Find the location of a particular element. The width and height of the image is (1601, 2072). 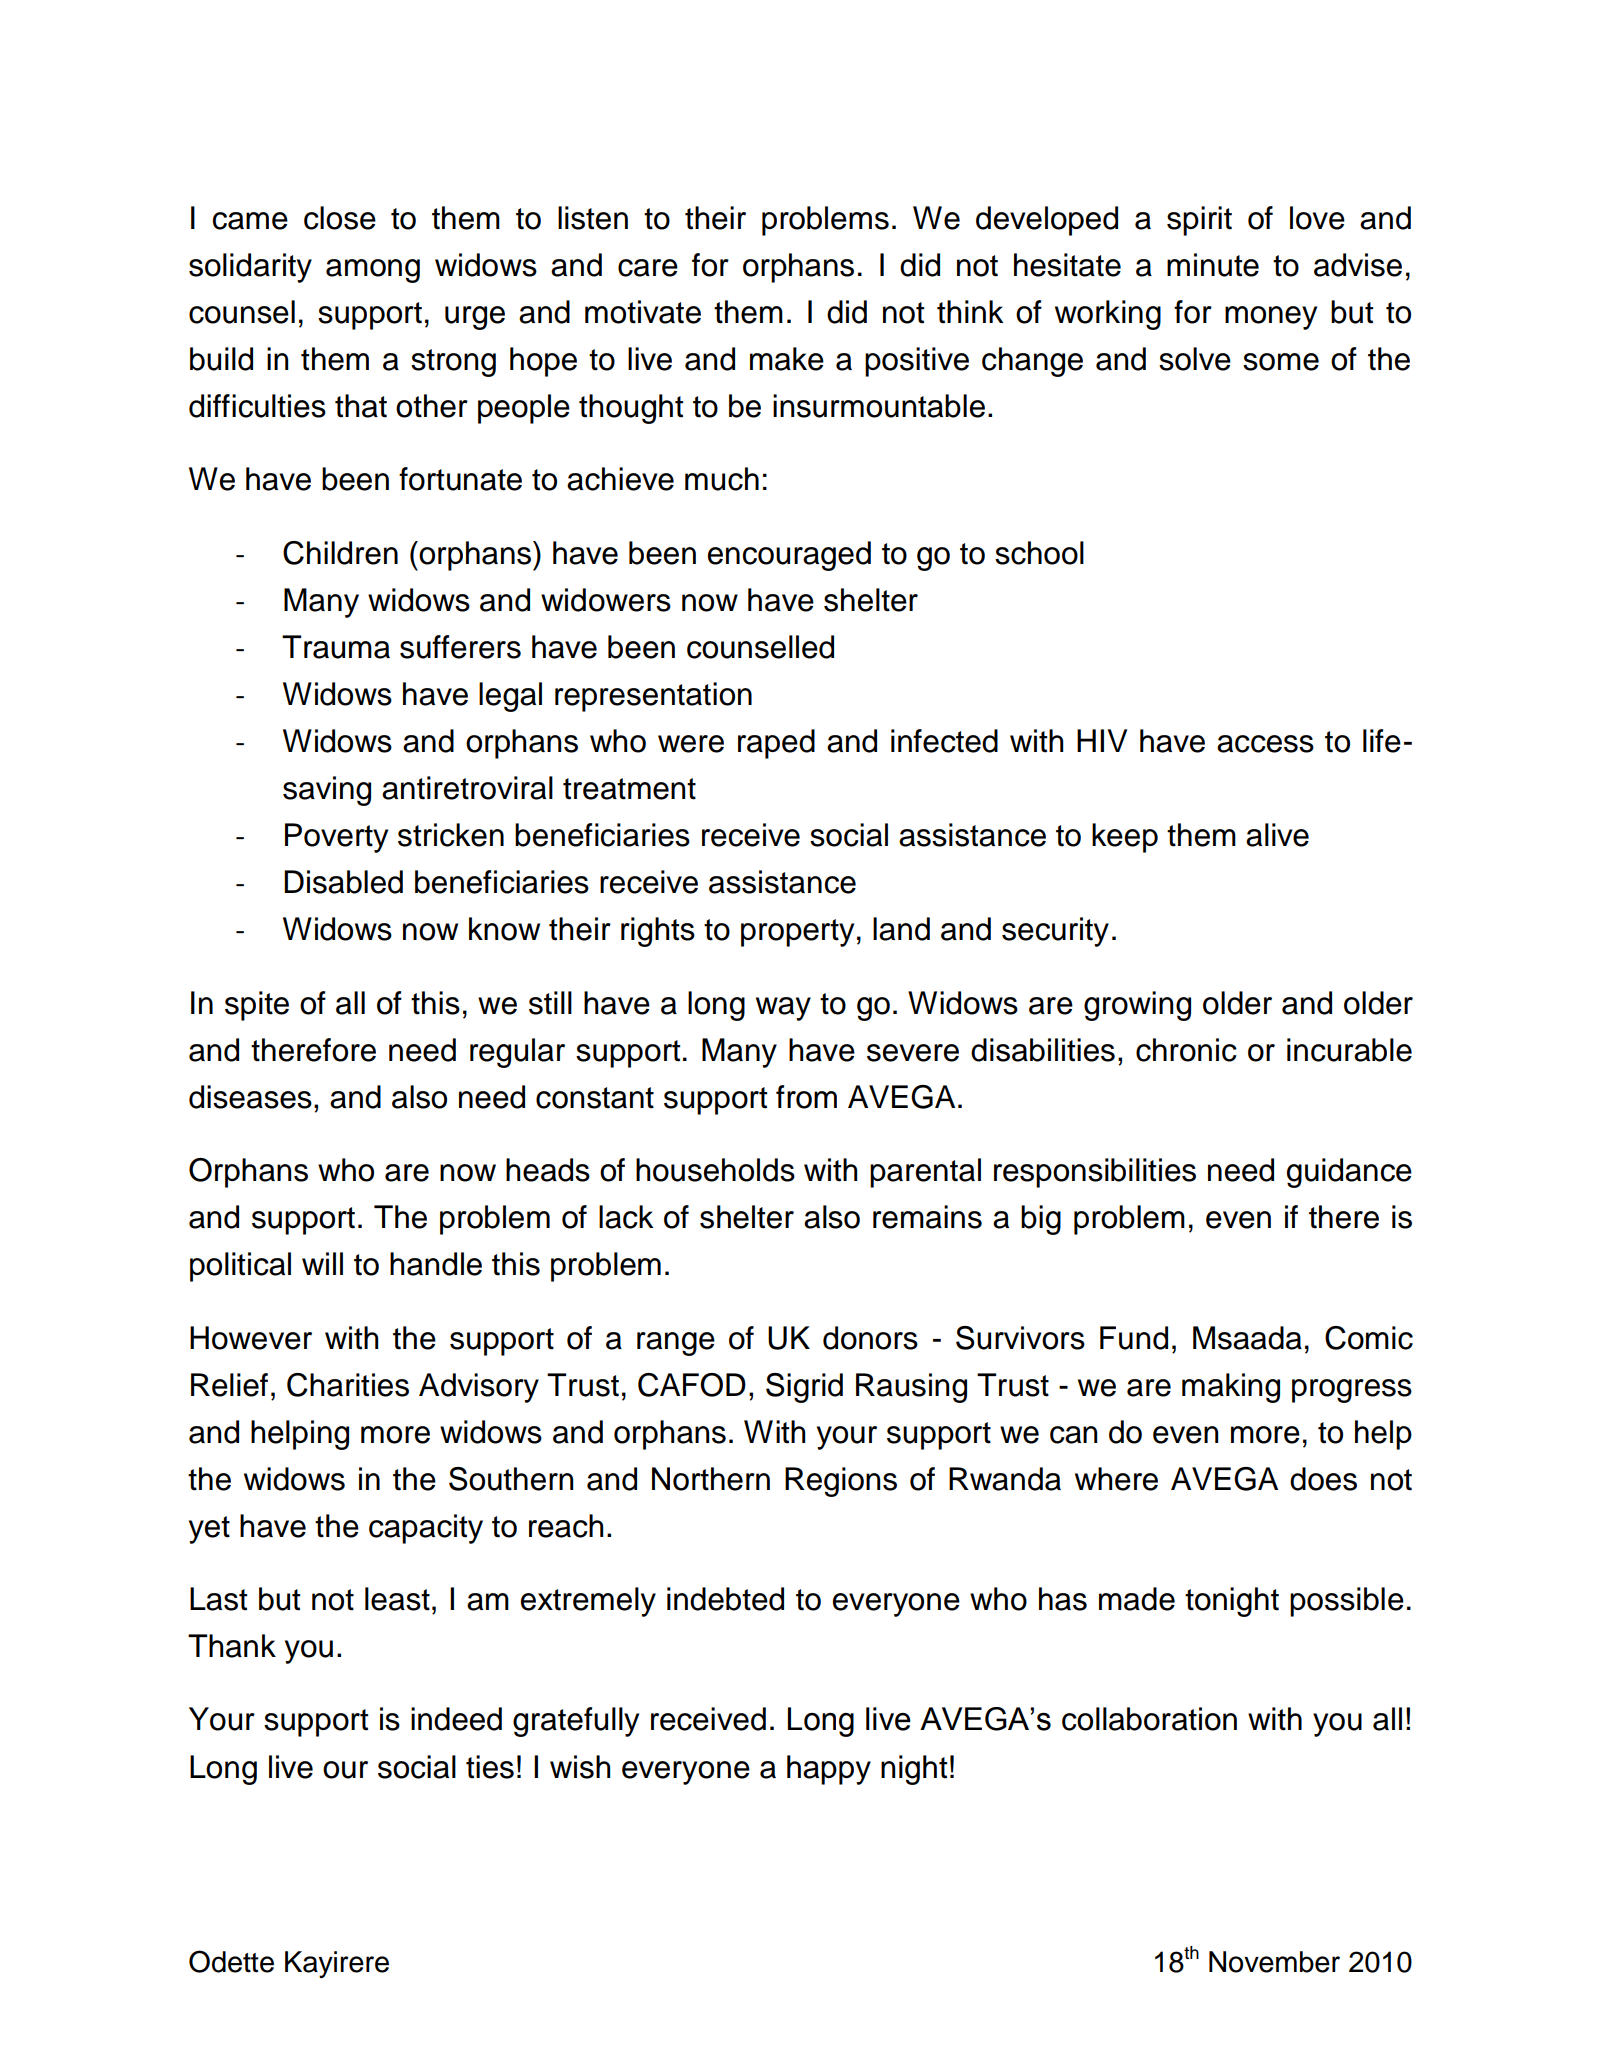

minute is located at coordinates (1213, 265).
